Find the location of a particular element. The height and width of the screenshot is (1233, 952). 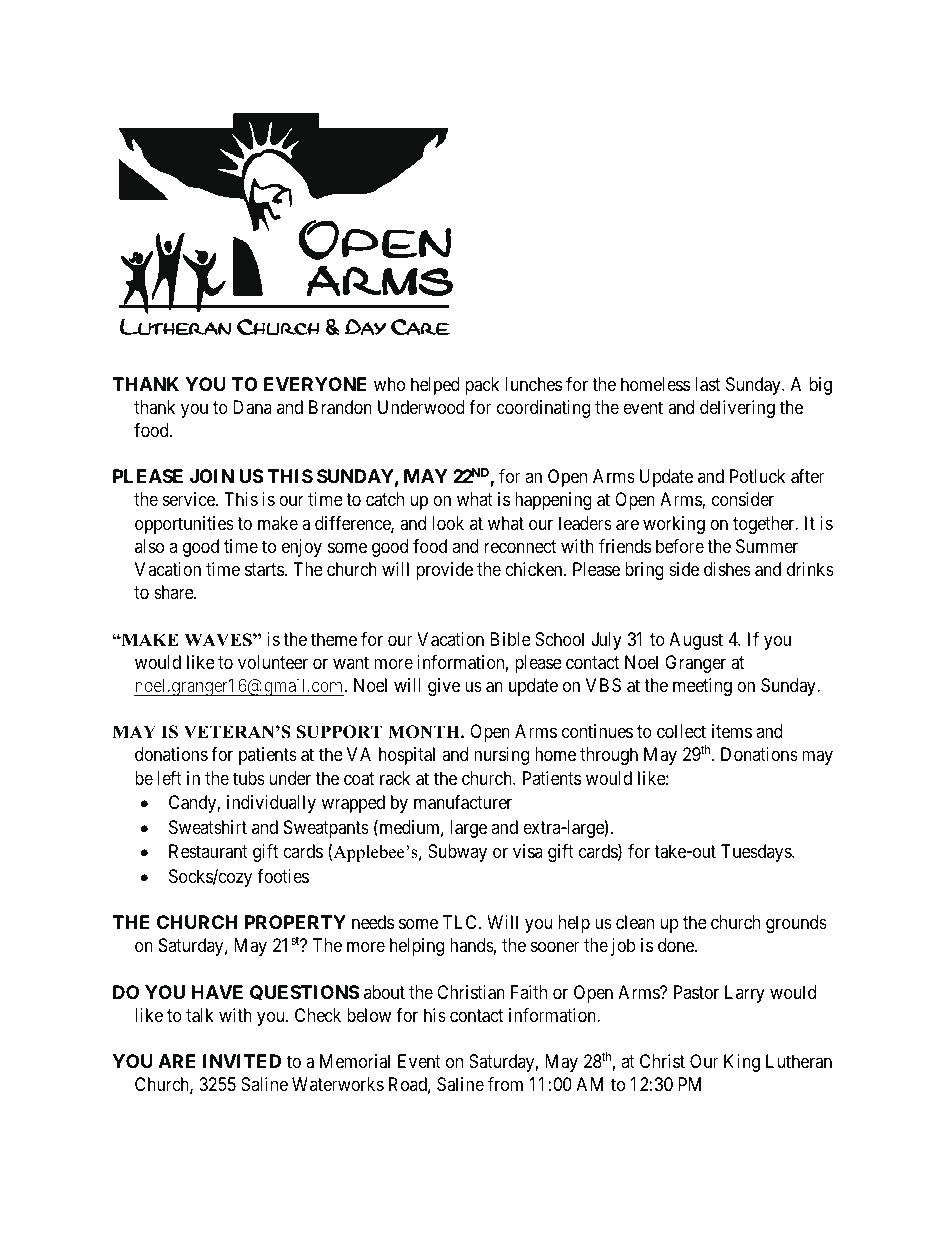

INVITED is located at coordinates (242, 1061).
